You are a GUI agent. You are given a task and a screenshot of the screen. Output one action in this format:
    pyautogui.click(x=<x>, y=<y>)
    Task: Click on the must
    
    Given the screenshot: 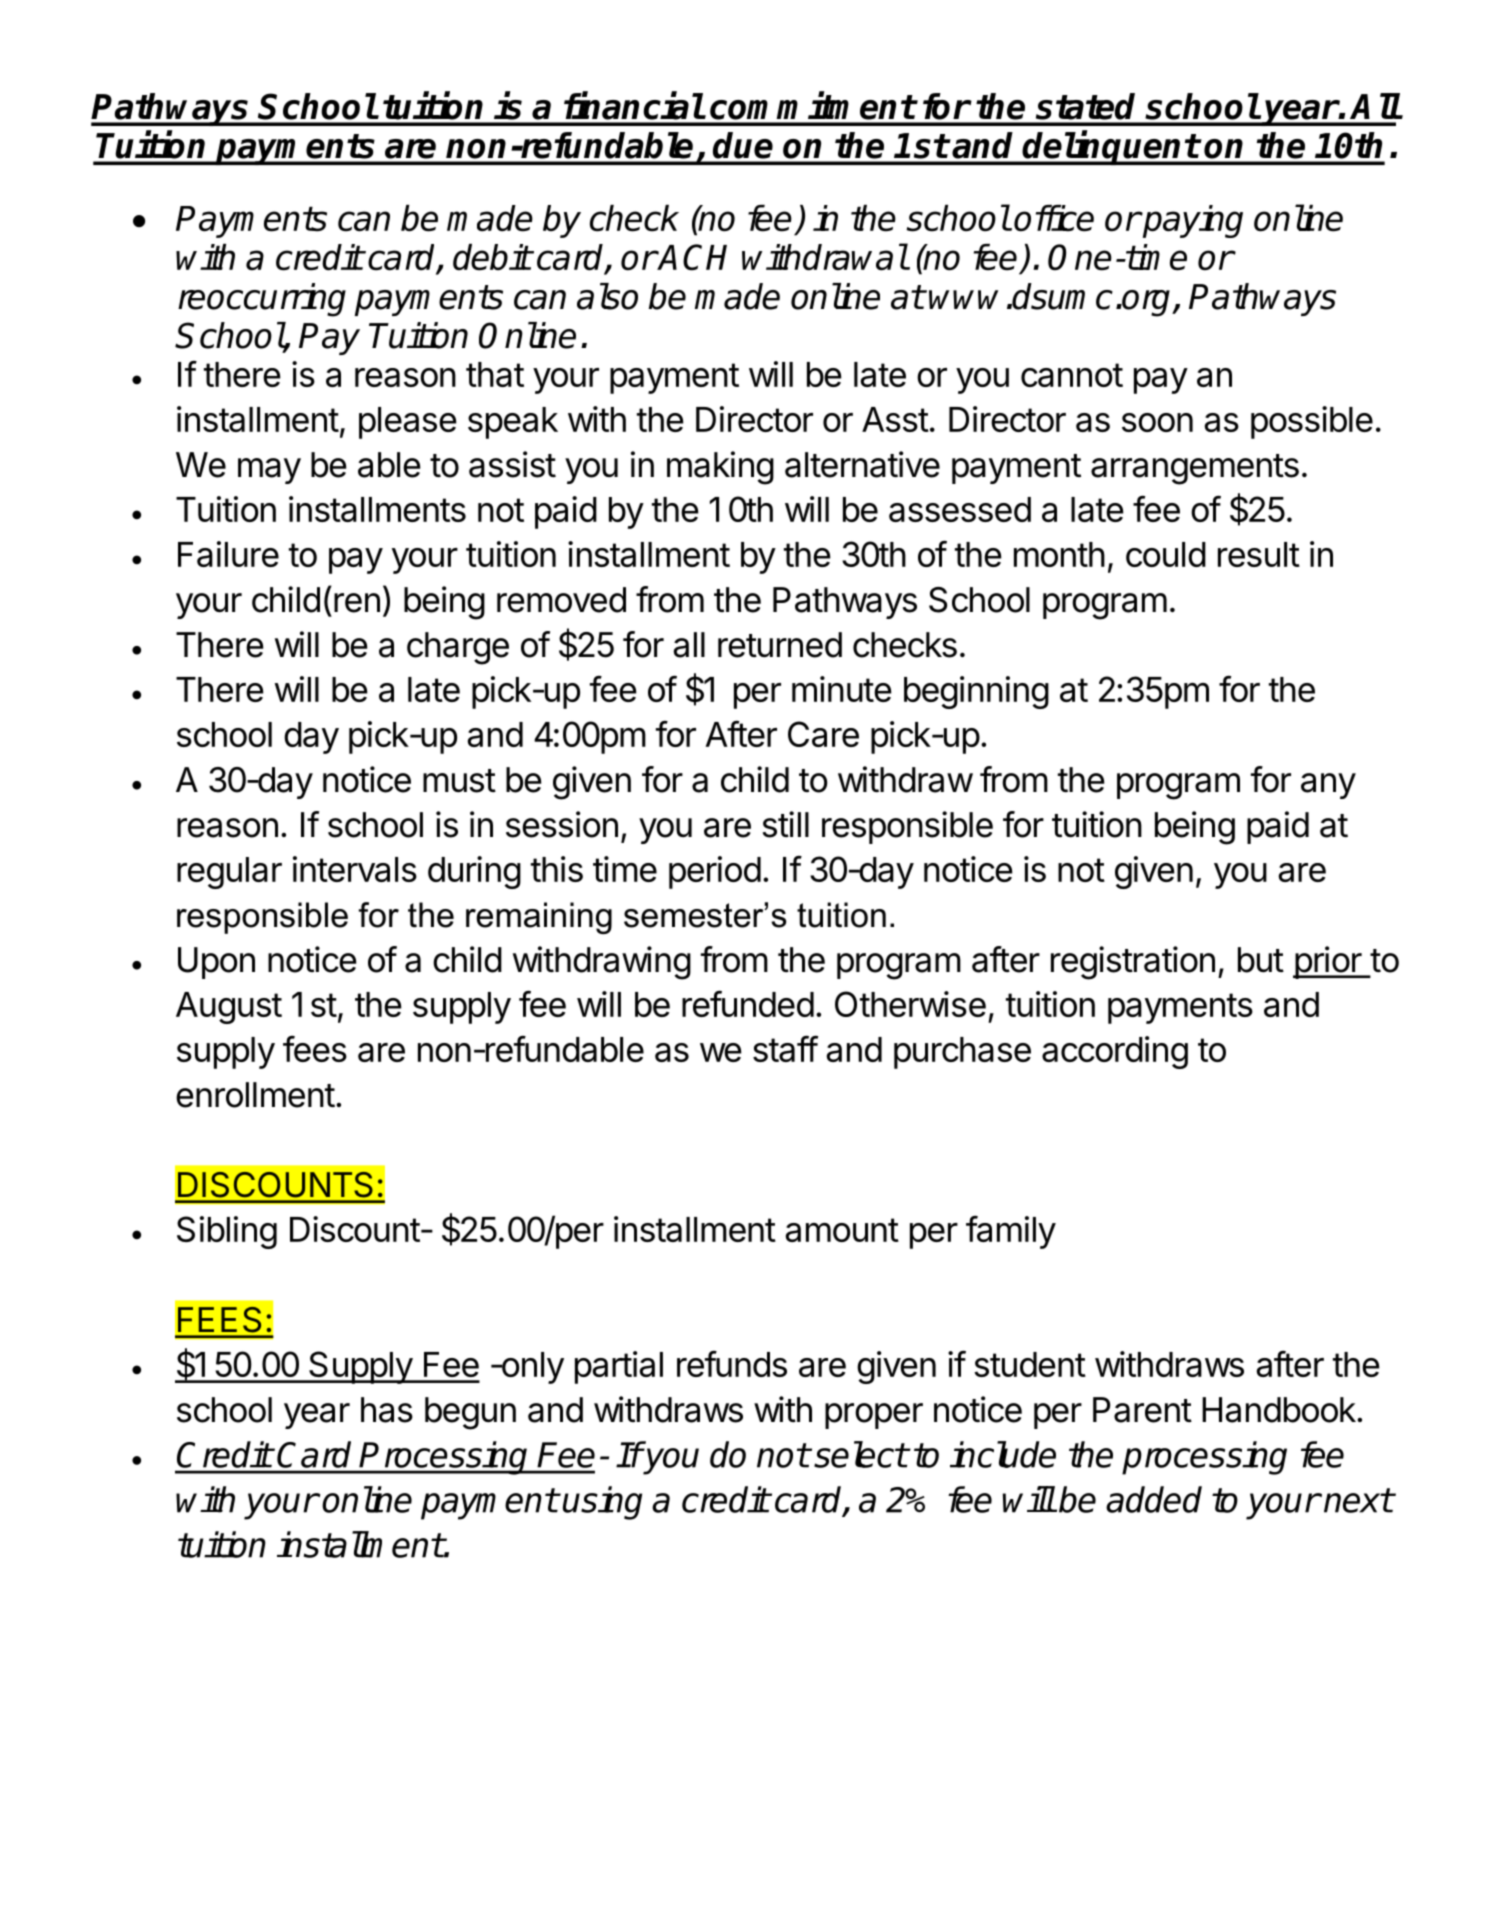 What is the action you would take?
    pyautogui.click(x=459, y=781)
